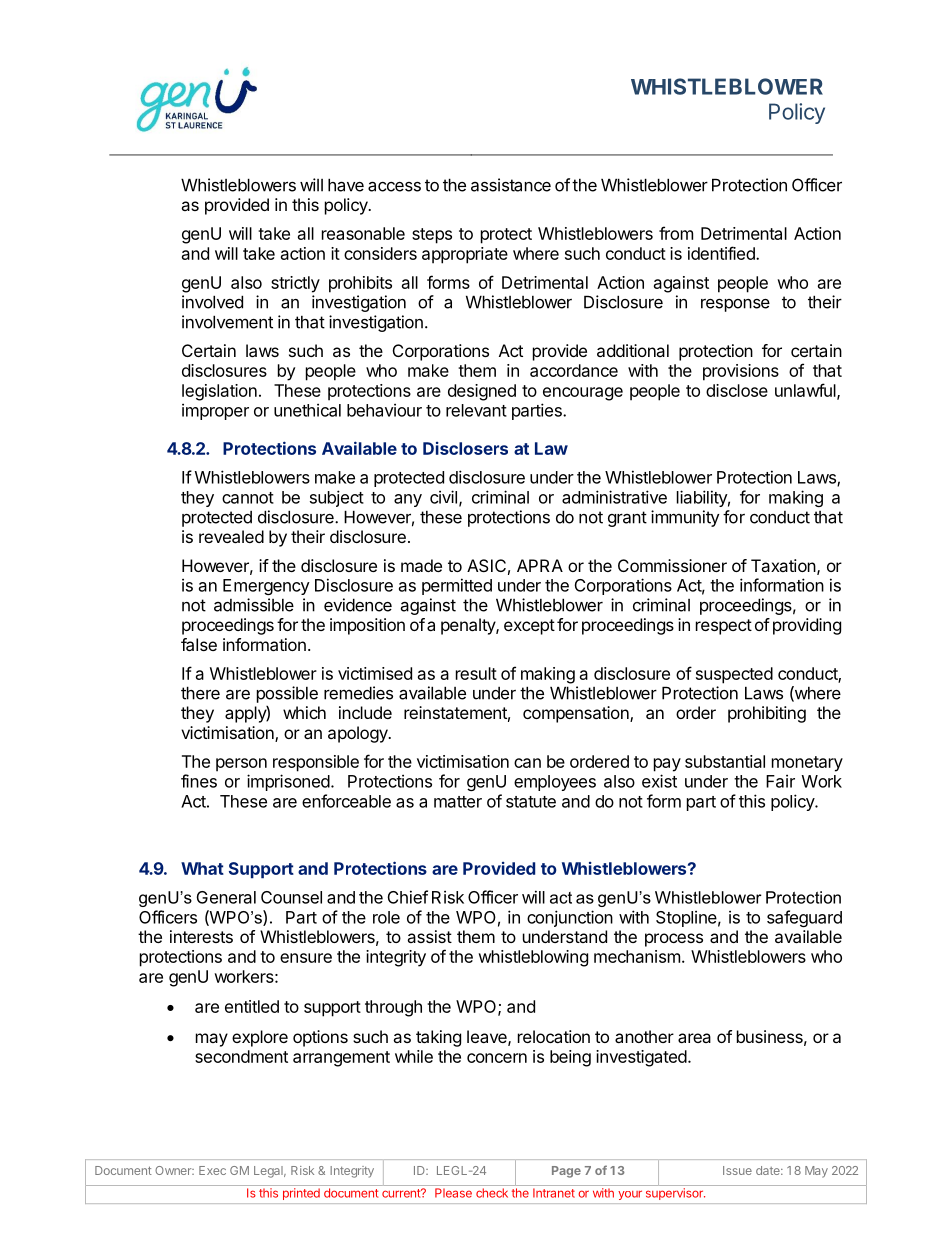 This screenshot has height=1233, width=952. Describe the element at coordinates (295, 284) in the screenshot. I see `strictly` at that location.
